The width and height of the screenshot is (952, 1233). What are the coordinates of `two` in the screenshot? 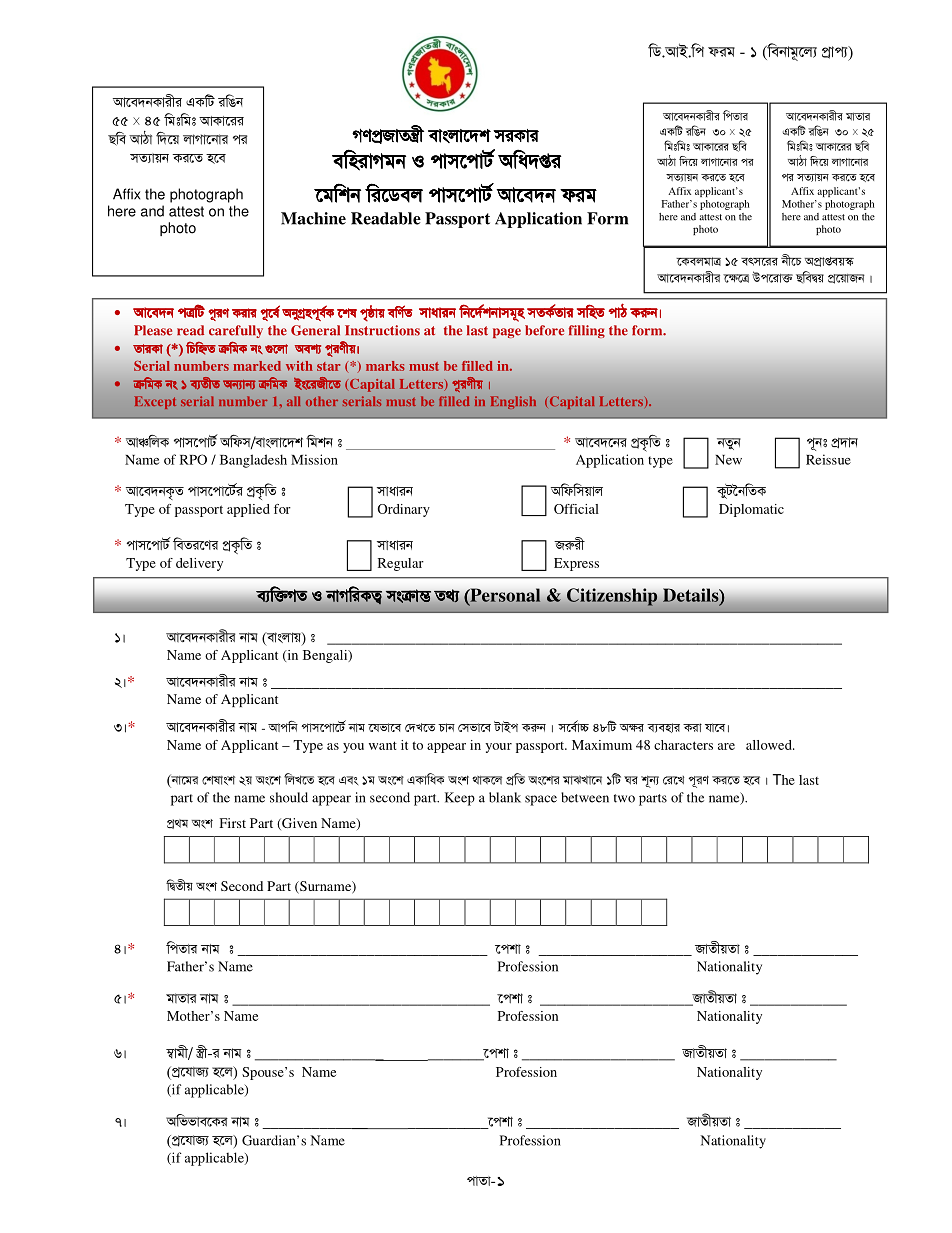 It's located at (624, 798).
